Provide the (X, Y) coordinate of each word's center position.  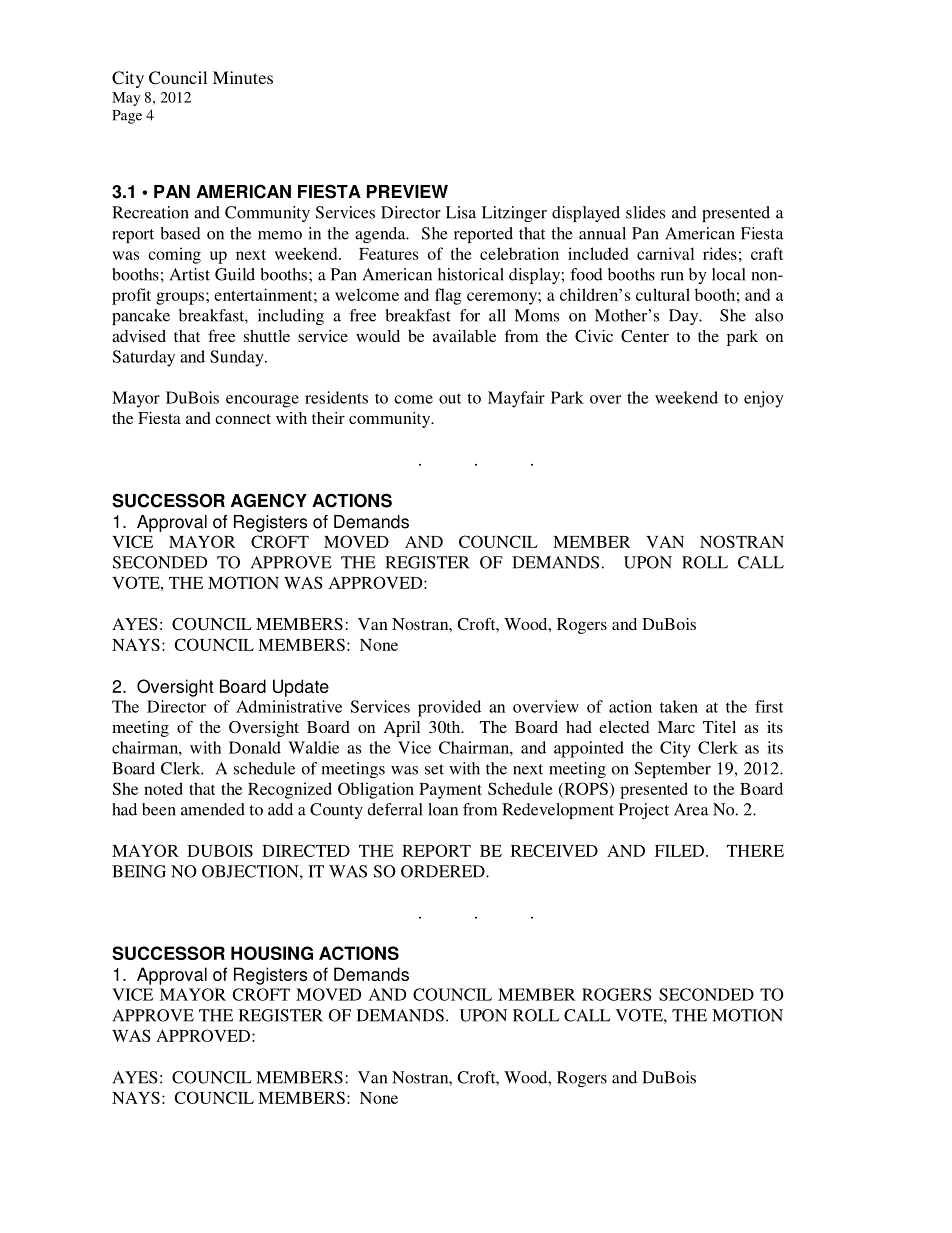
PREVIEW (407, 191)
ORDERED (444, 871)
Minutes (243, 77)
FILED (681, 851)
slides (645, 212)
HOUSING (272, 953)
